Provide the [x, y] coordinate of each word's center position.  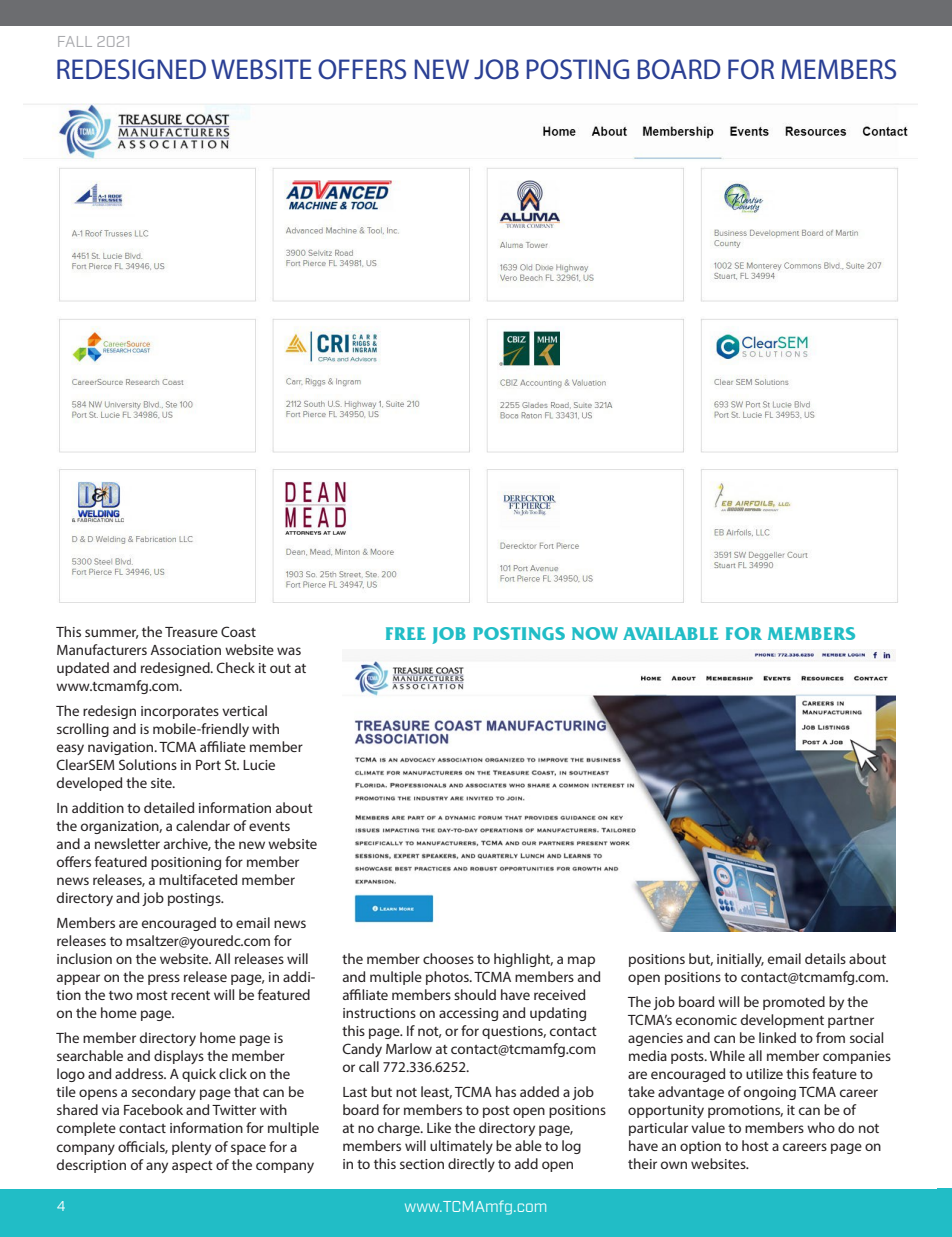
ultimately [461, 1147]
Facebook [153, 1109]
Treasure [191, 632]
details [825, 958]
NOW [595, 633]
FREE [406, 633]
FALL [75, 41]
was [289, 651]
